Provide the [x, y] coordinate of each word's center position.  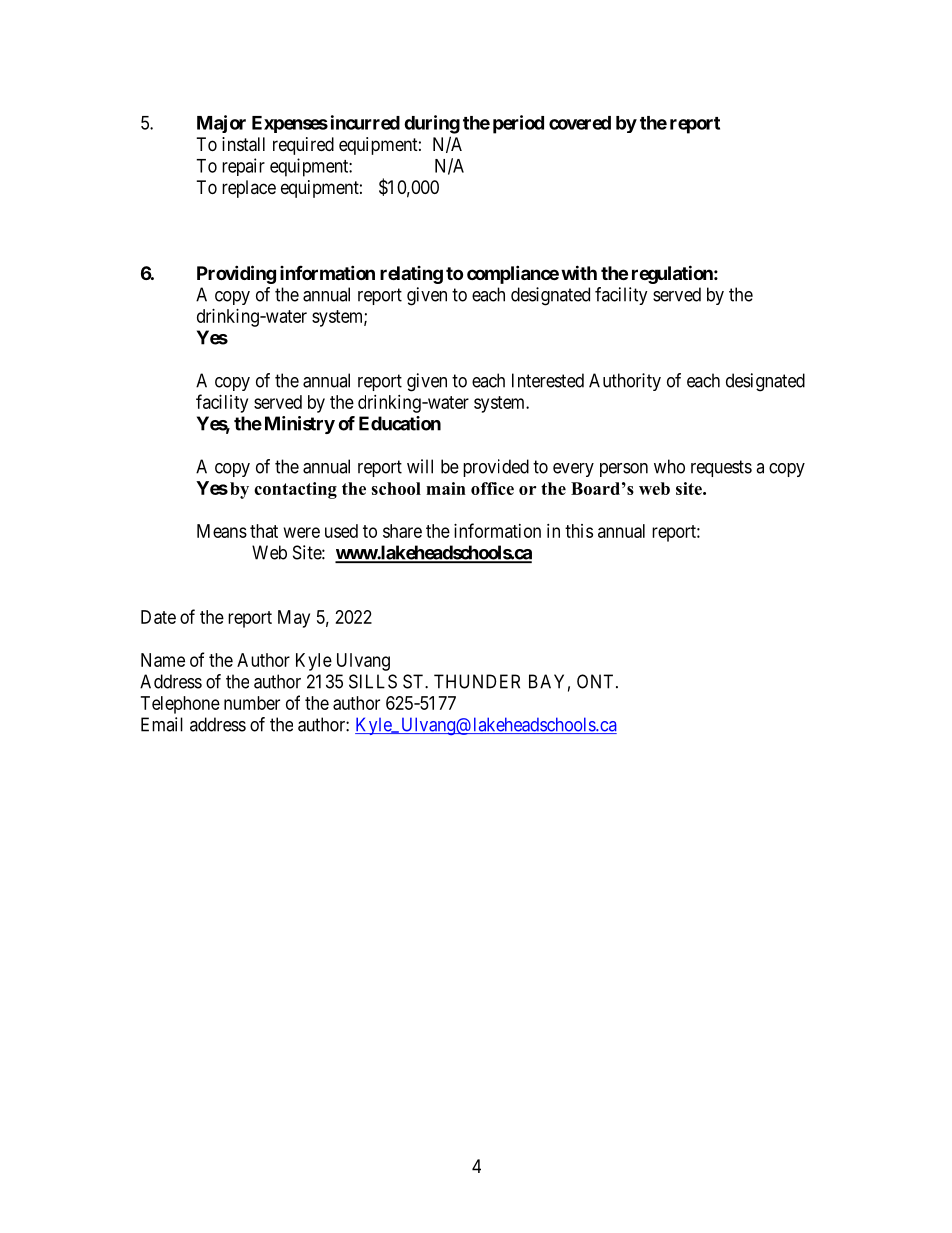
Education [400, 423]
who [669, 466]
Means [222, 531]
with [579, 272]
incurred [365, 122]
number [252, 703]
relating [411, 275]
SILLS [373, 681]
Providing [236, 274]
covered [580, 123]
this [579, 531]
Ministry [300, 425]
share [402, 531]
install [243, 144]
